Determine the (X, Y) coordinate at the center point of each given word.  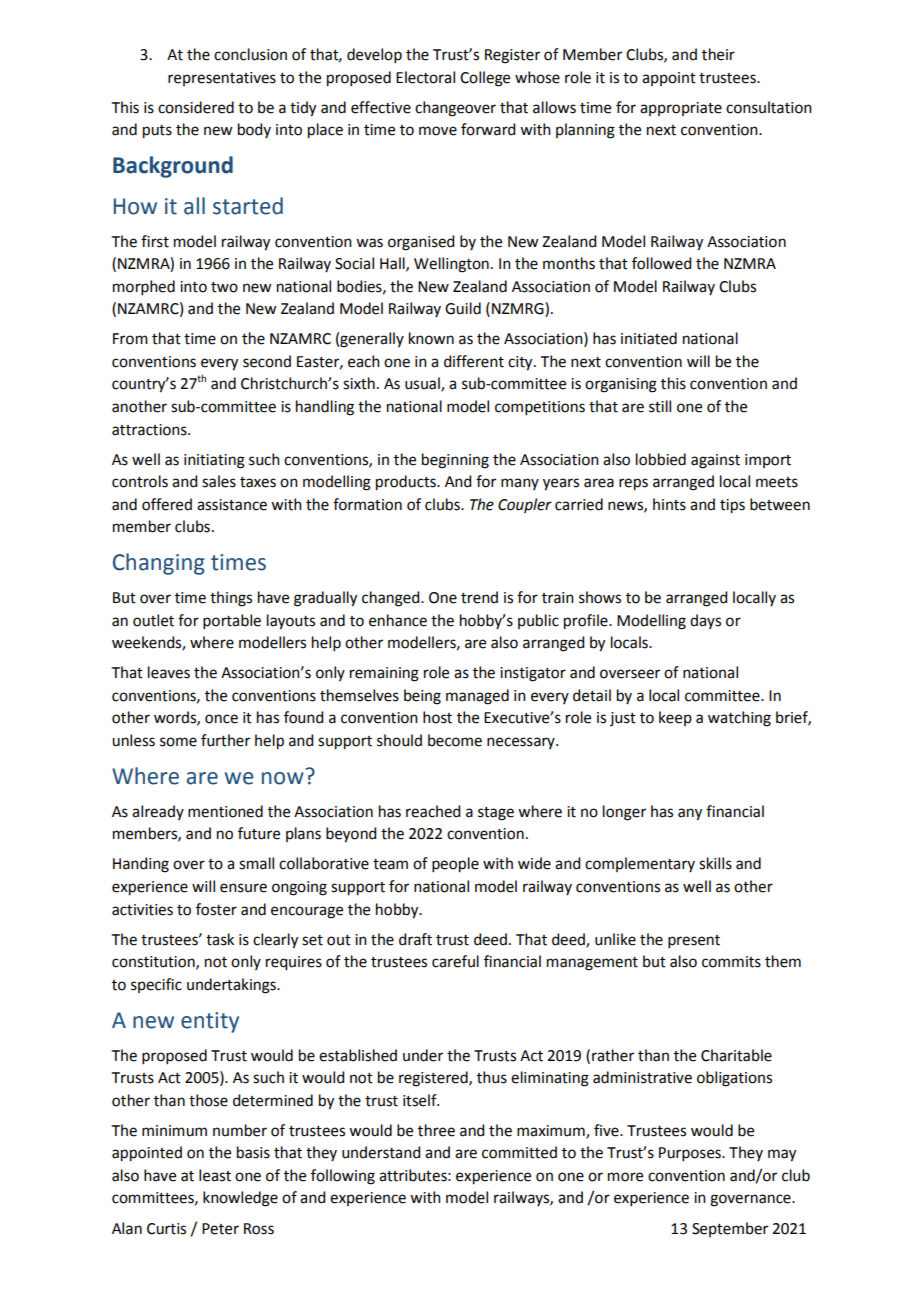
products (407, 483)
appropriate (681, 109)
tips (732, 506)
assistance (232, 505)
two (224, 287)
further (225, 740)
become (455, 740)
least (215, 1175)
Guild (463, 308)
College (485, 79)
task (220, 939)
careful (455, 961)
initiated (649, 338)
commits (731, 962)
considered (196, 107)
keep (675, 718)
